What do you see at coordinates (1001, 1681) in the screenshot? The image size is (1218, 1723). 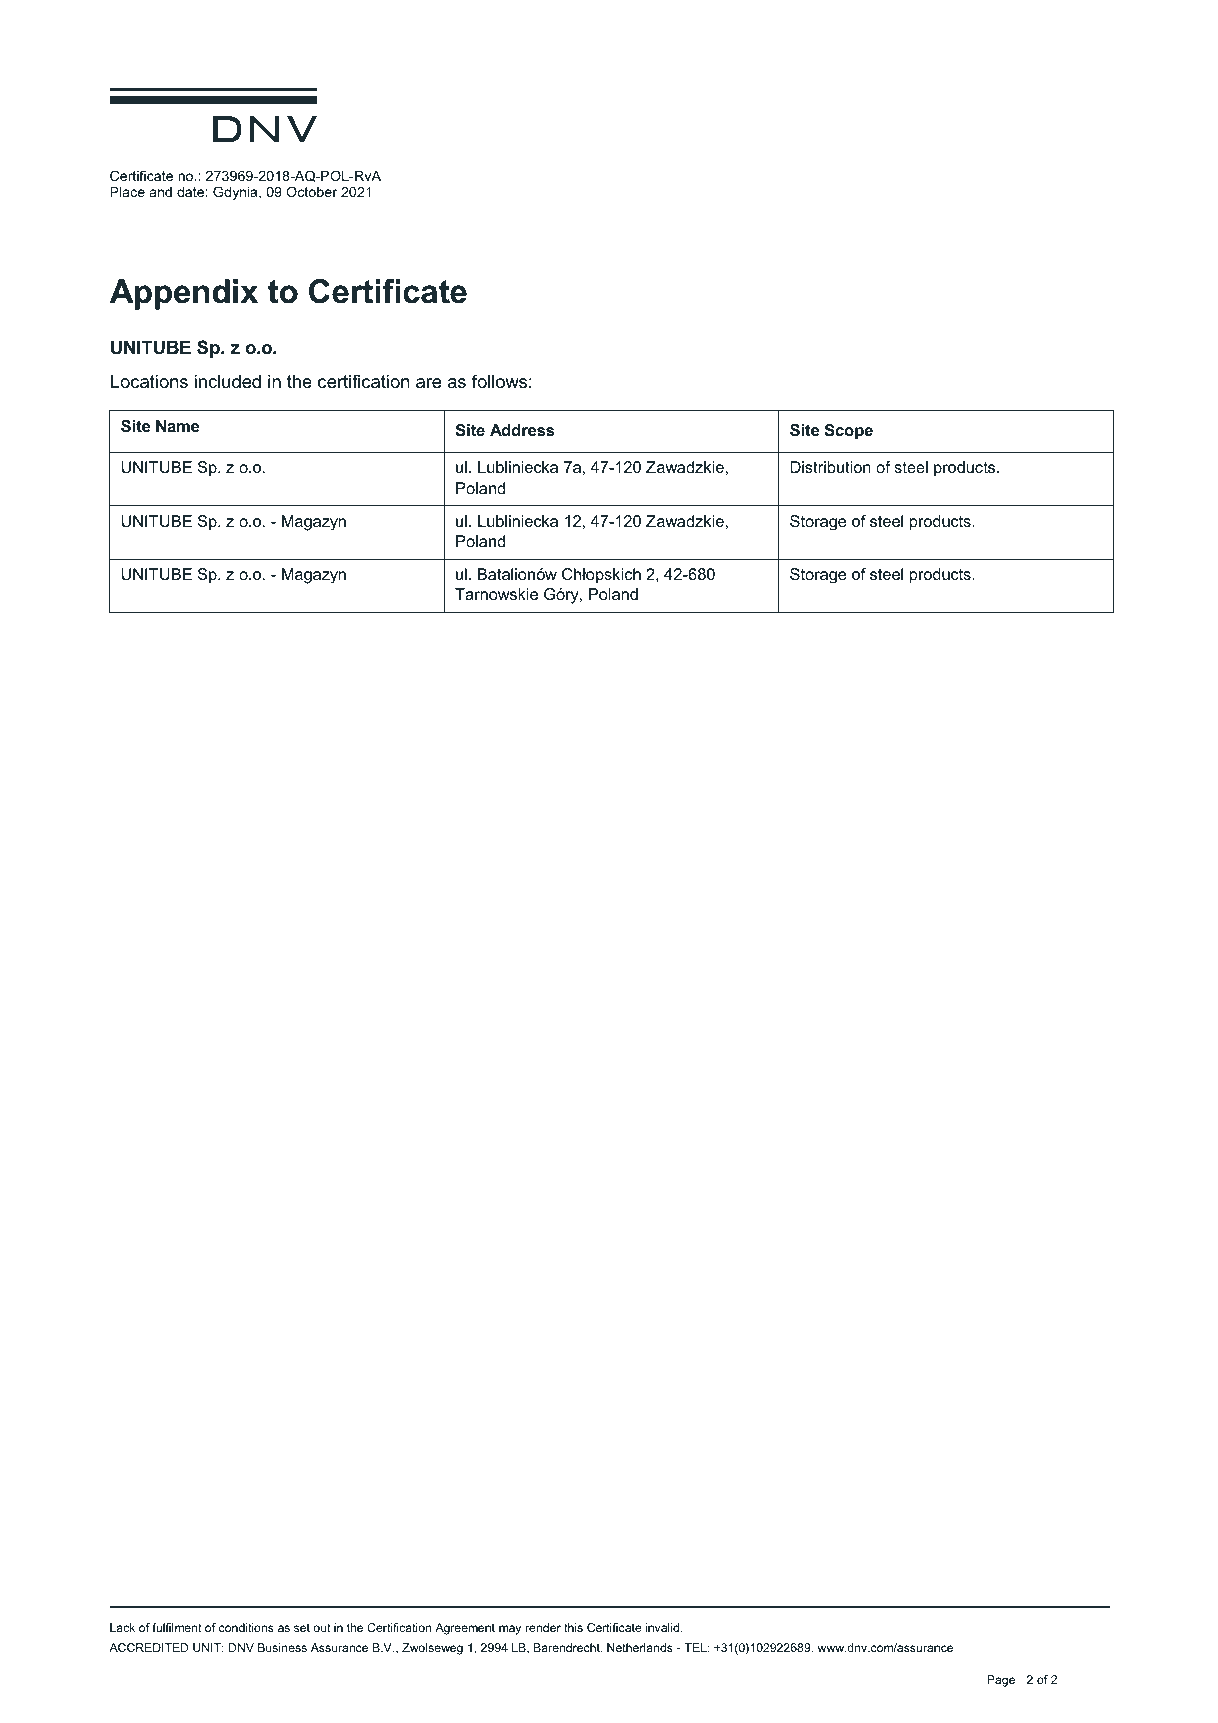 I see `Page` at bounding box center [1001, 1681].
